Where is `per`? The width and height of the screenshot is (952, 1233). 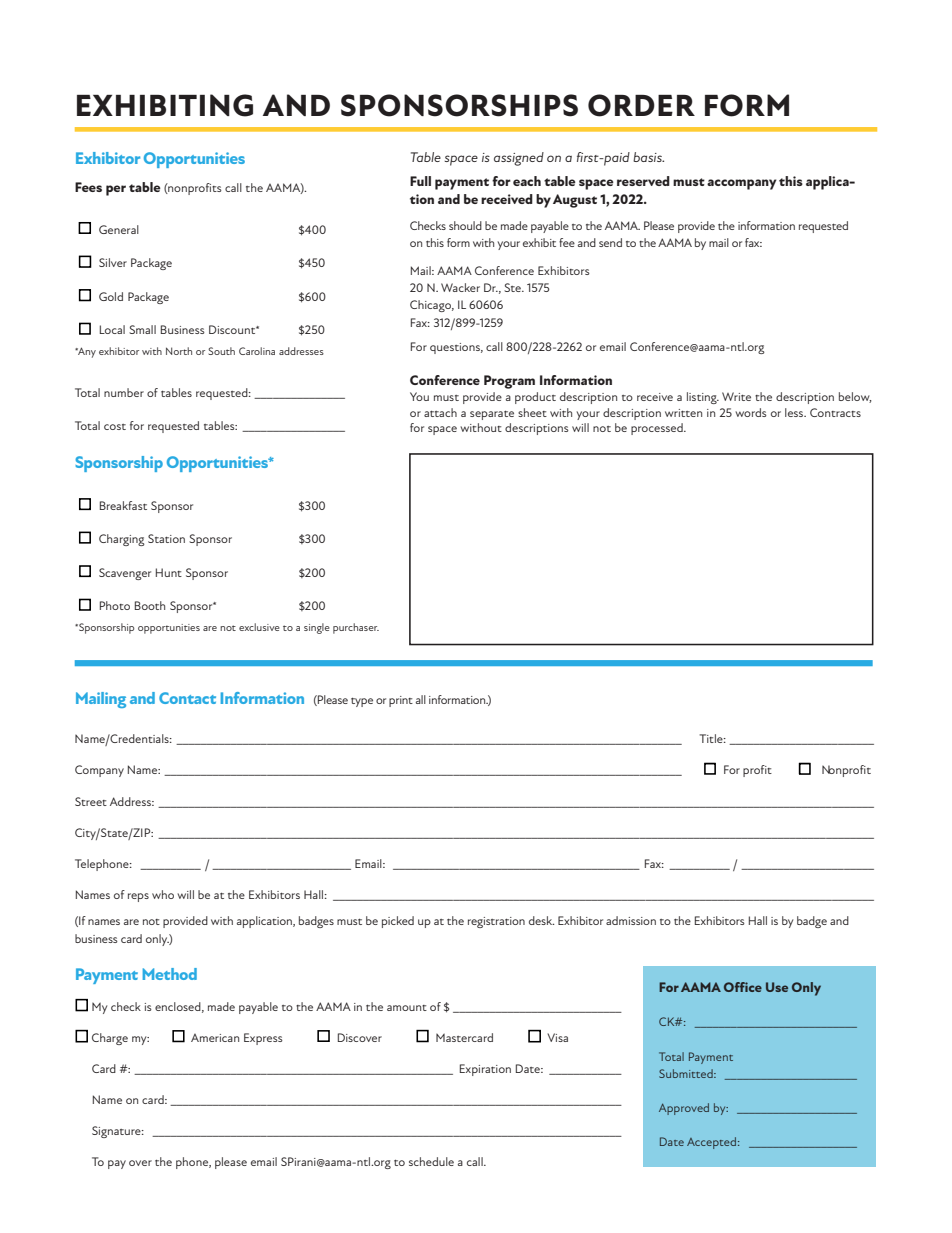
per is located at coordinates (116, 190).
